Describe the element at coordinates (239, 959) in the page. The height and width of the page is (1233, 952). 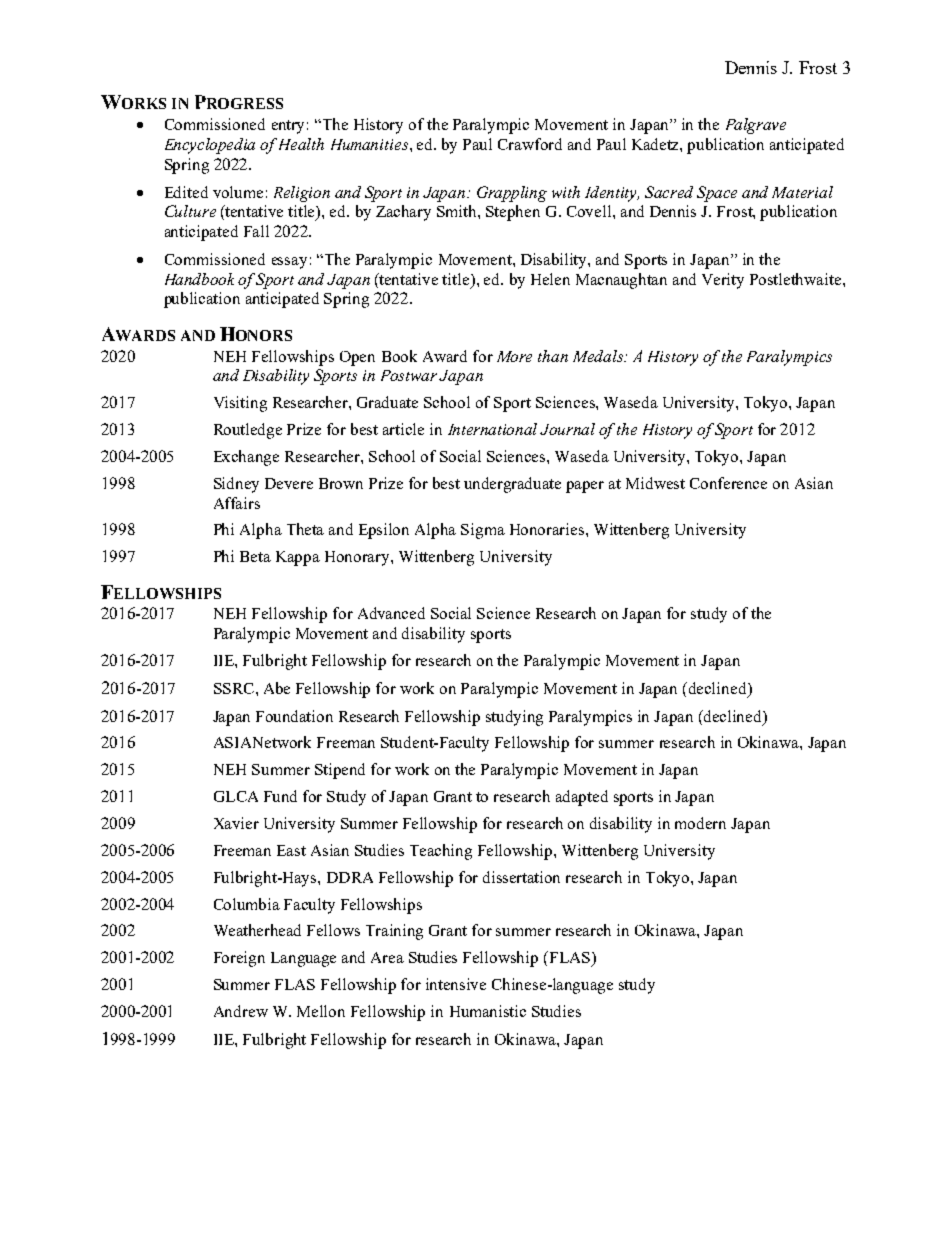
I see `Foreign` at that location.
